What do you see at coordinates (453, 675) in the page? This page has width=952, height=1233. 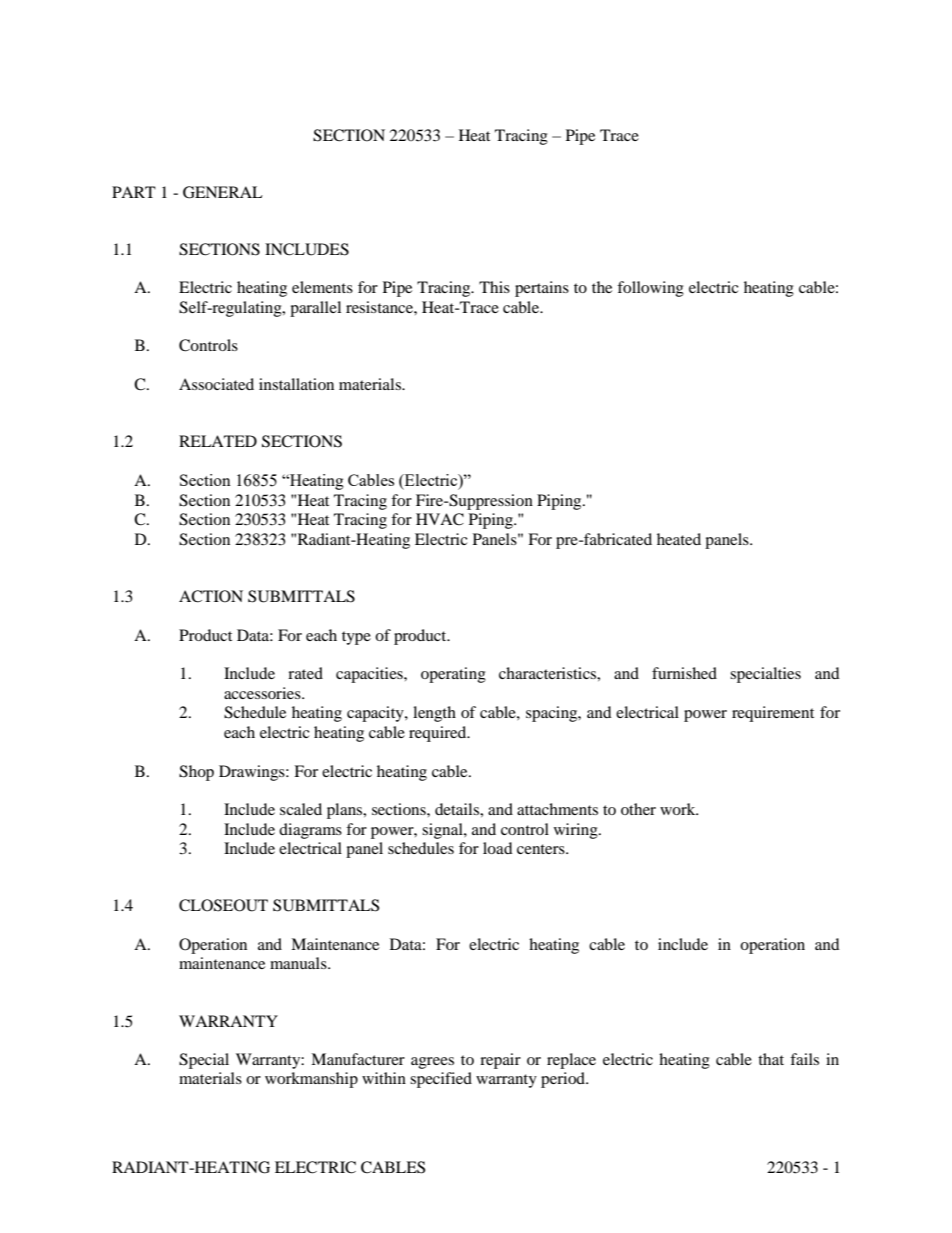 I see `operating` at bounding box center [453, 675].
